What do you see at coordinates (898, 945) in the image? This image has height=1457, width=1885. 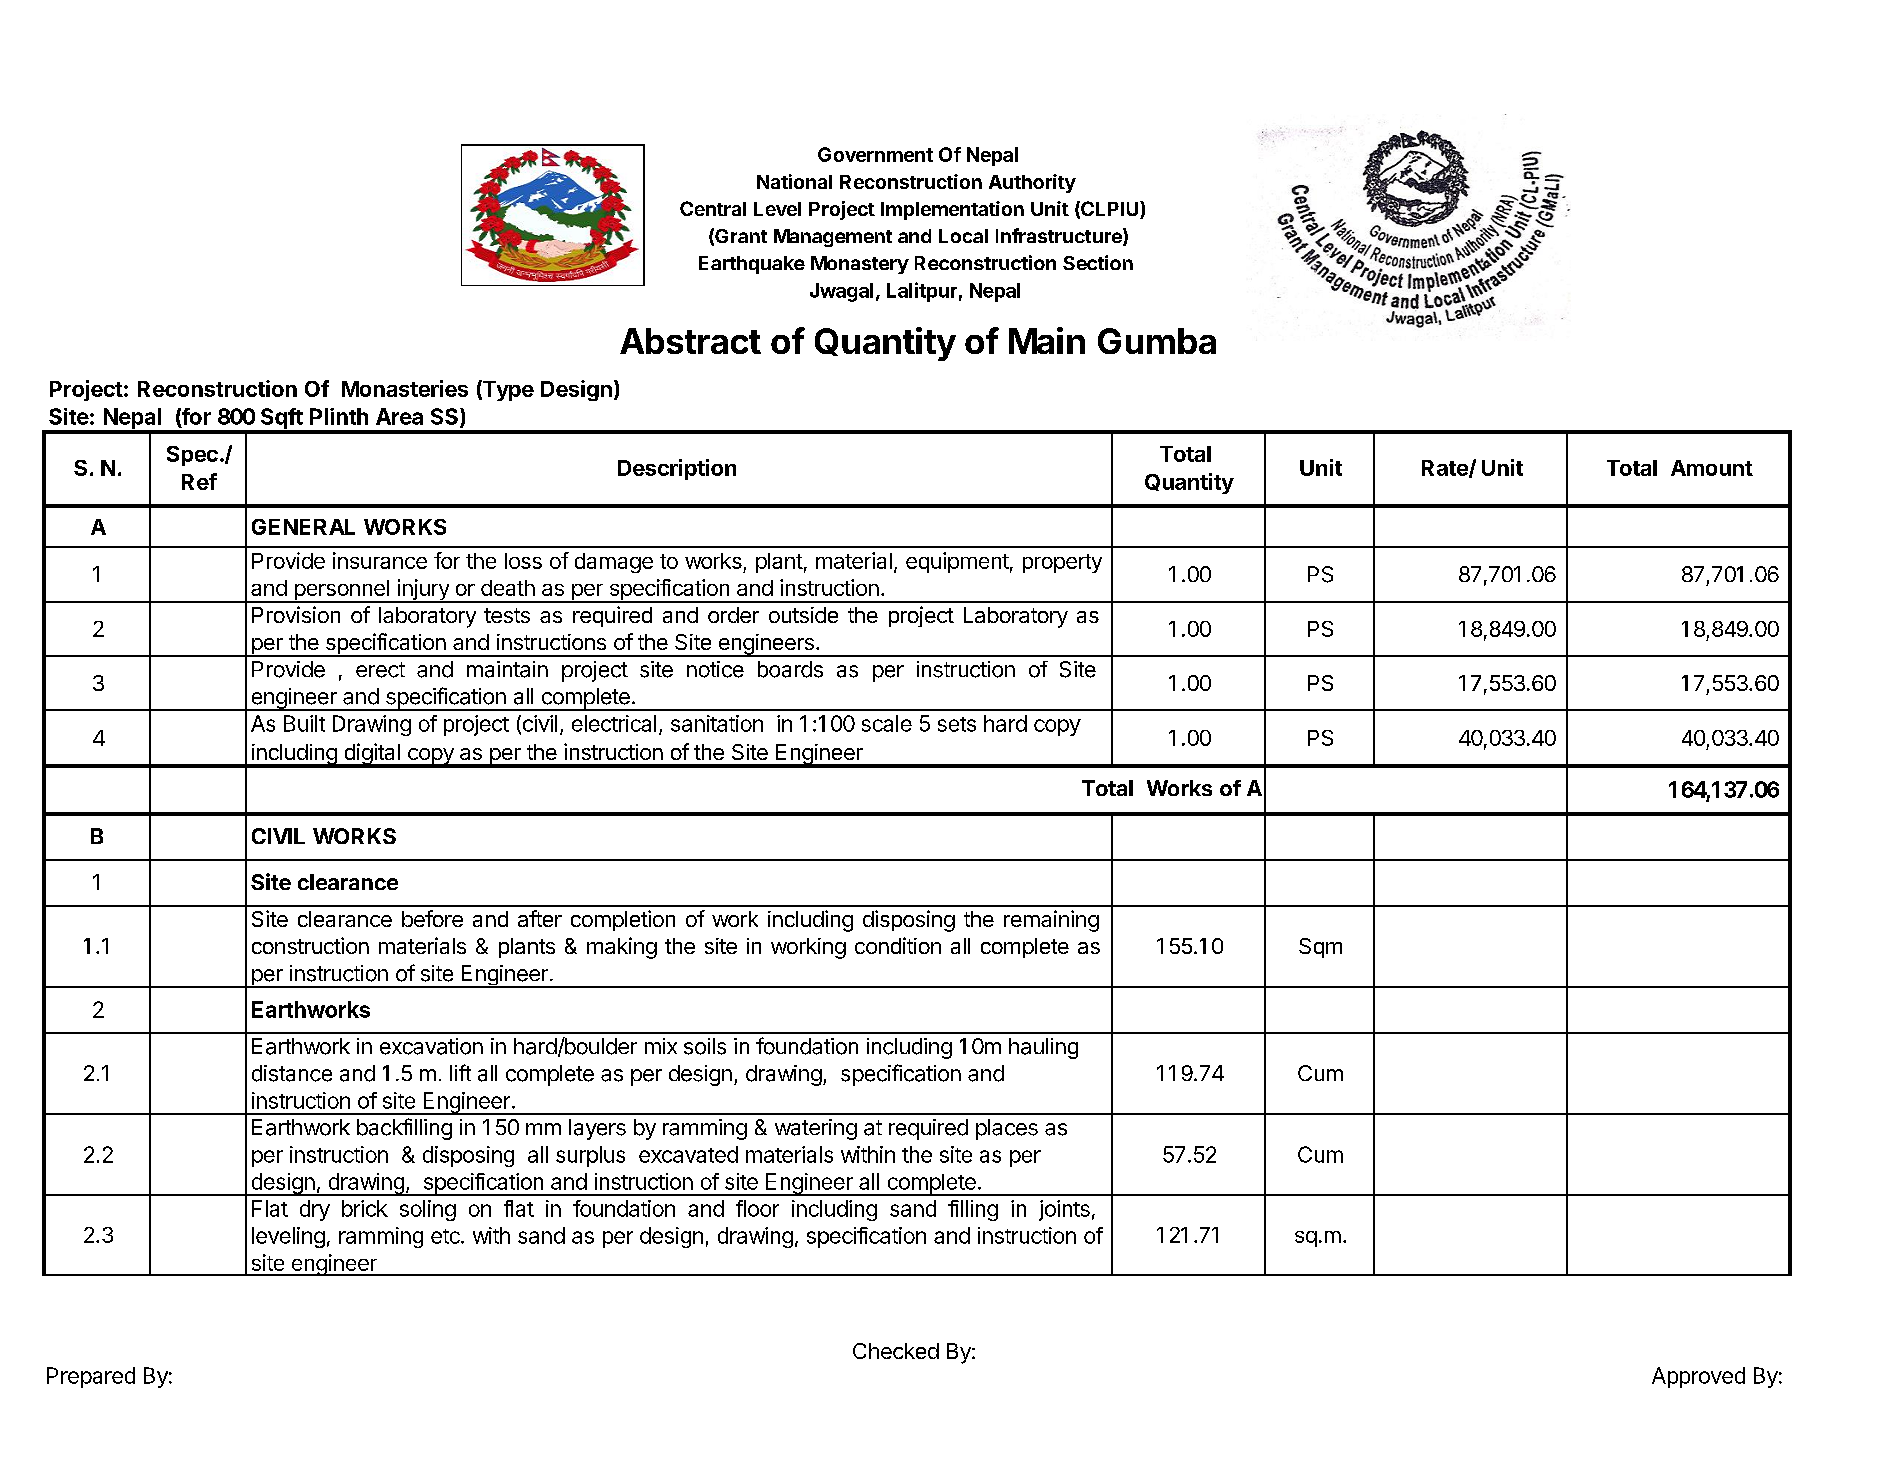 I see `condition` at bounding box center [898, 945].
